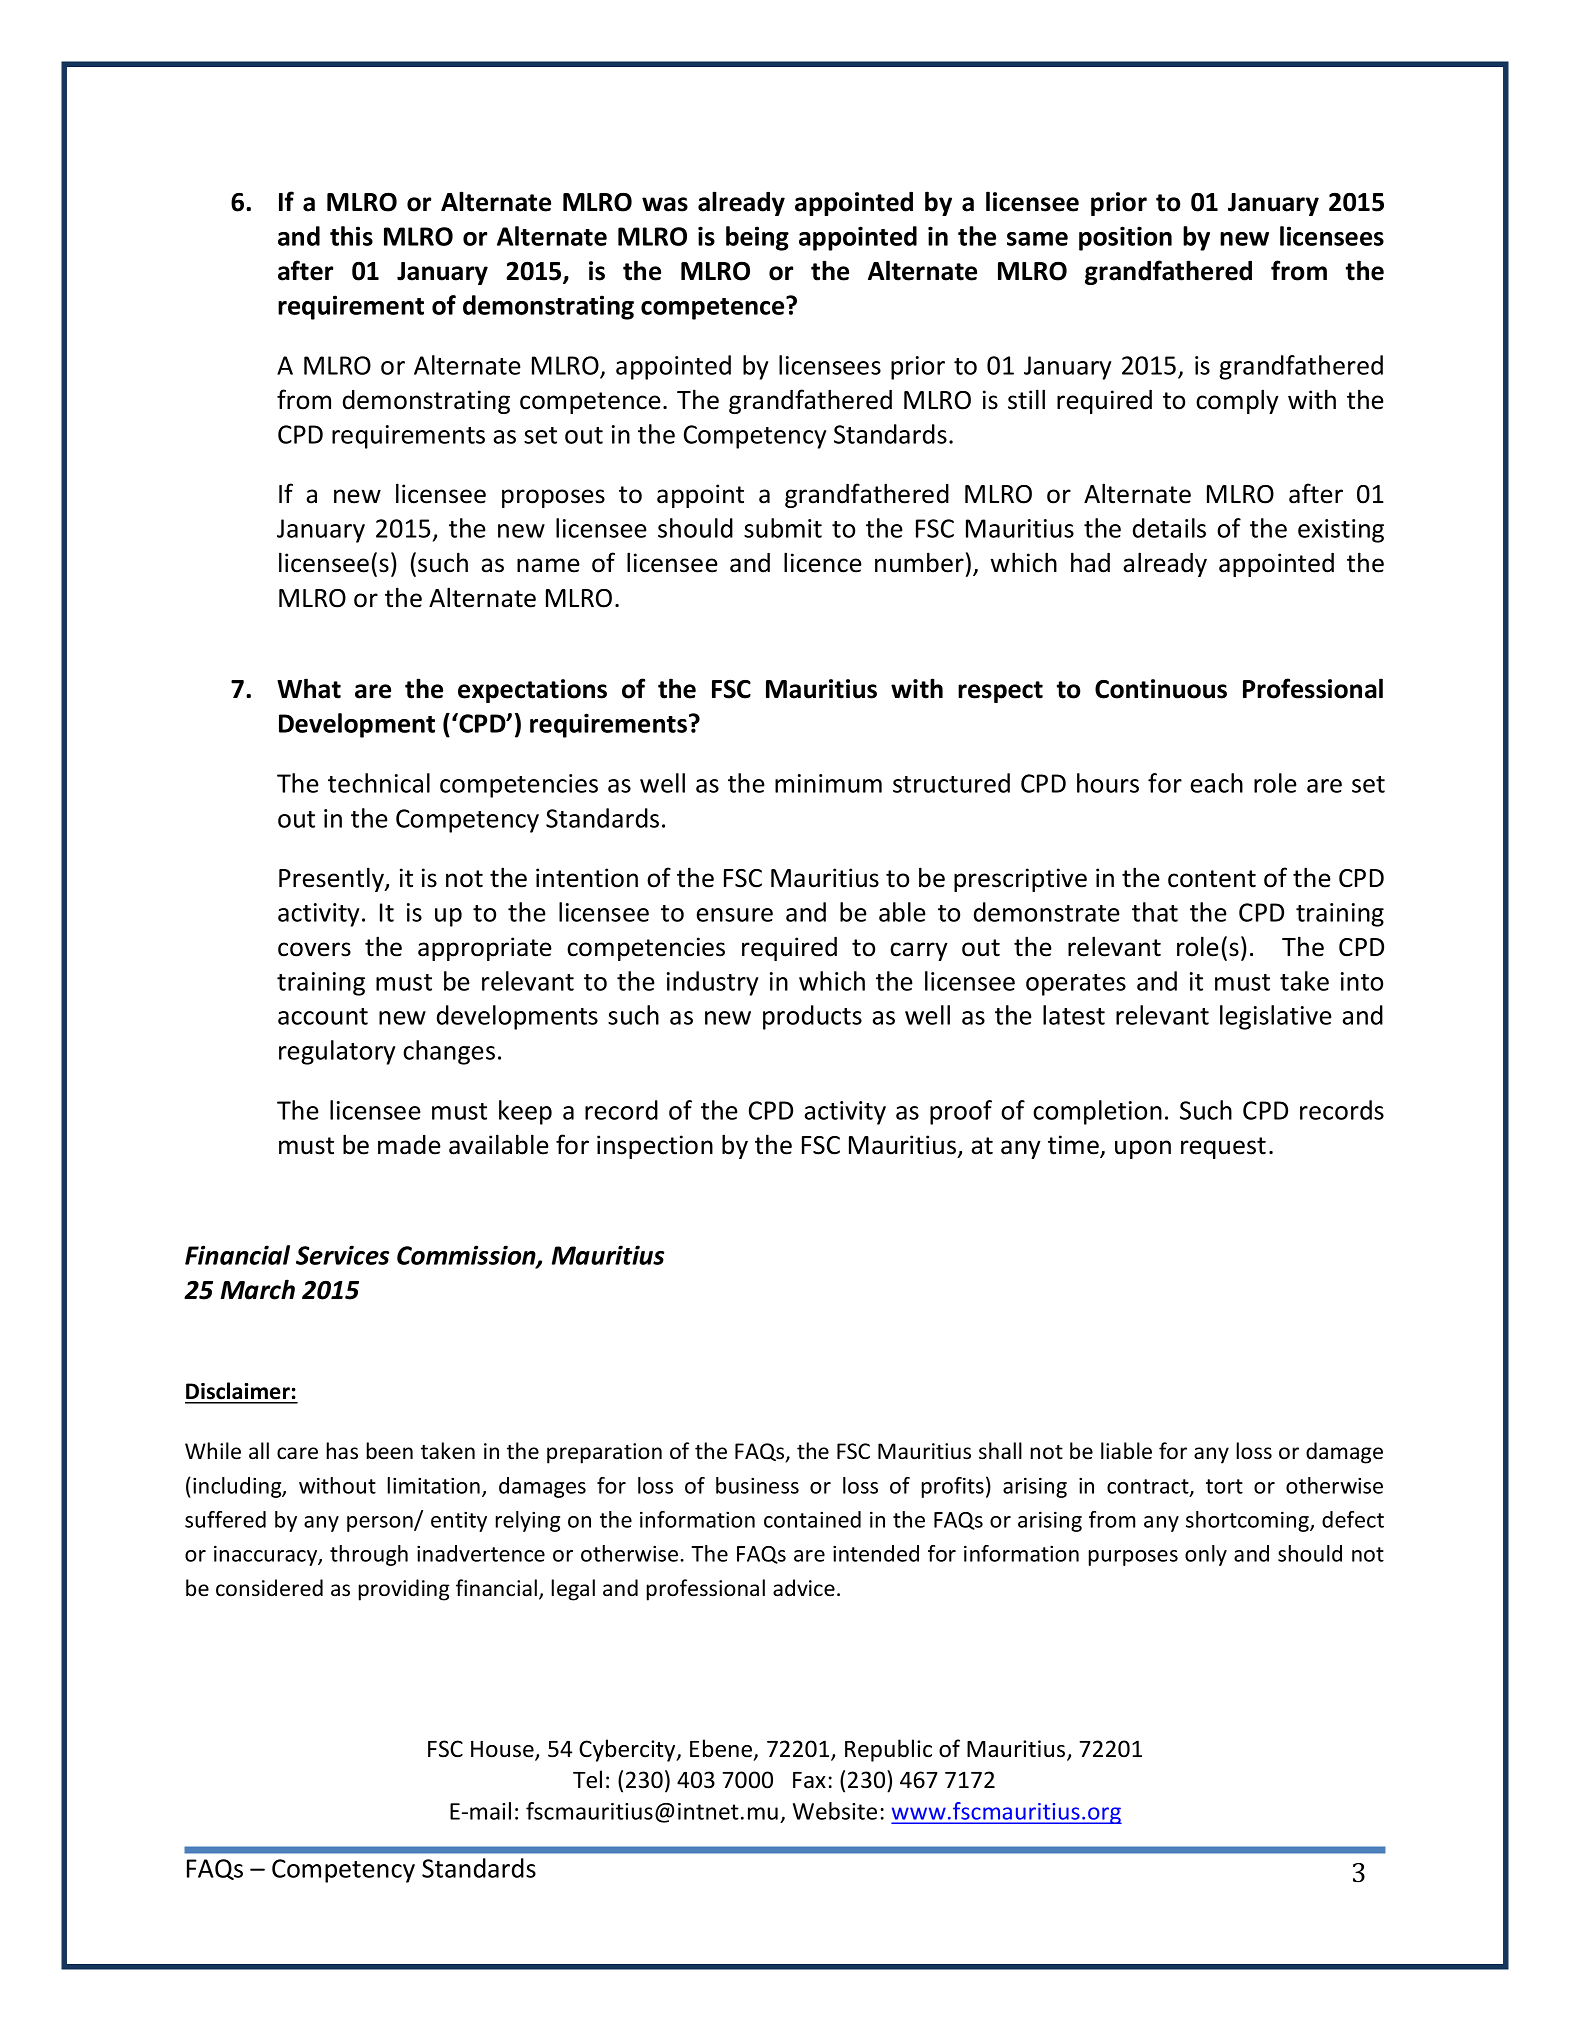 Image resolution: width=1570 pixels, height=2031 pixels. What do you see at coordinates (809, 1780) in the screenshot?
I see `Fax` at bounding box center [809, 1780].
